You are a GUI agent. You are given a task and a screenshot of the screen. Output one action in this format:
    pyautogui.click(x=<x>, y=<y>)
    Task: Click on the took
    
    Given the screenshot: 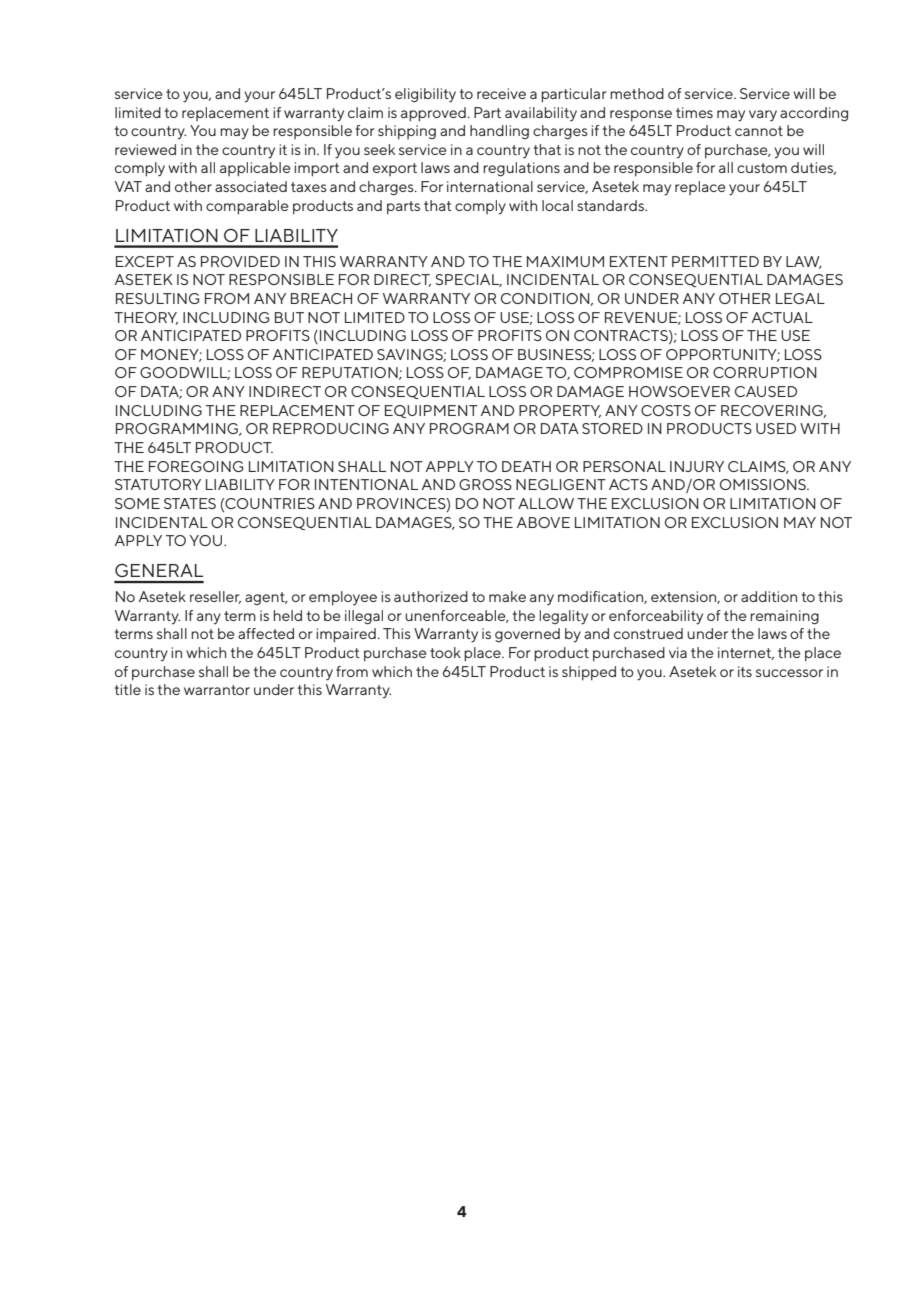 What is the action you would take?
    pyautogui.click(x=445, y=652)
